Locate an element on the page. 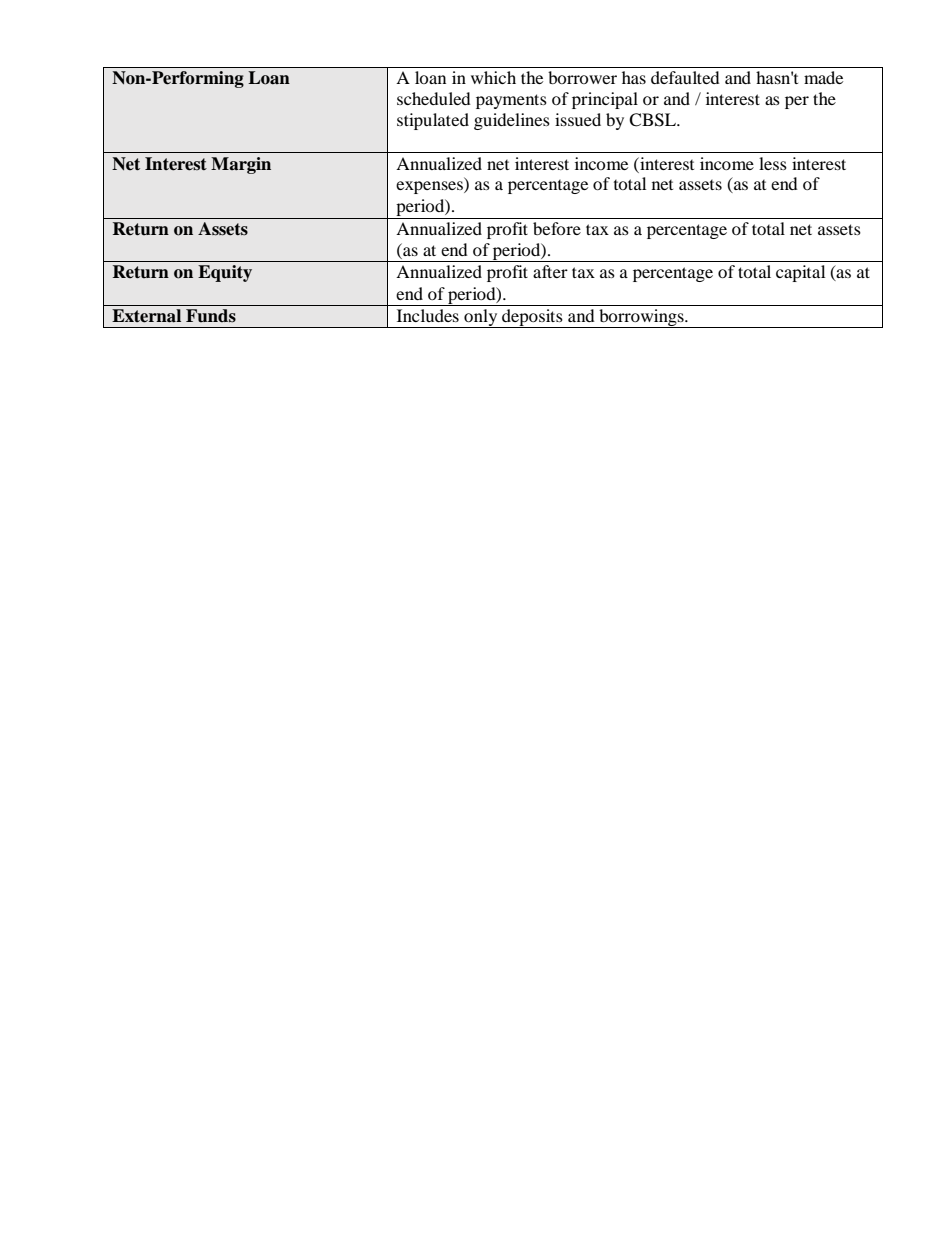 This page has height=1233, width=952. Margin is located at coordinates (241, 165).
